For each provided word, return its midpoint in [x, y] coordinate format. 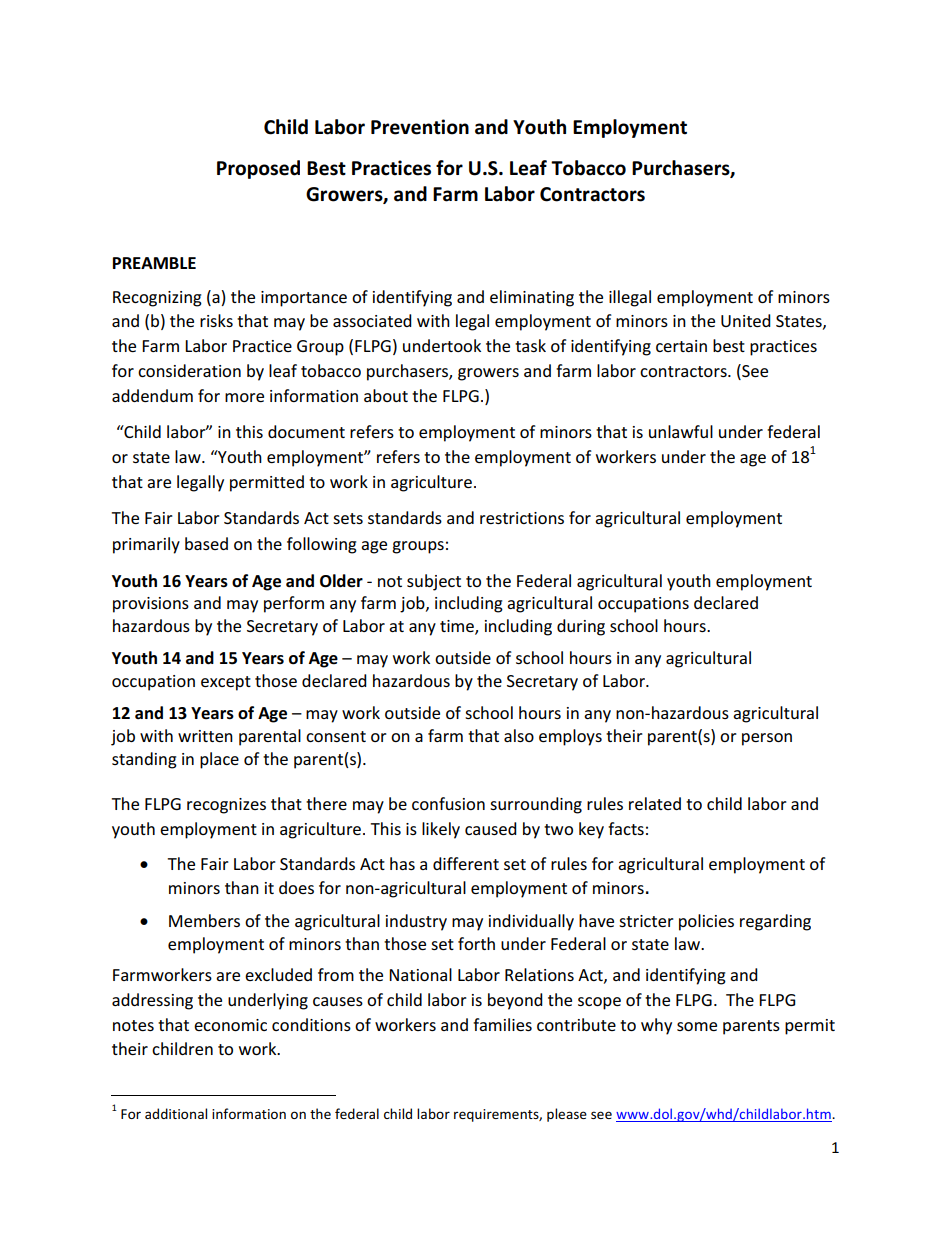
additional [176, 1113]
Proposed [258, 169]
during [581, 627]
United [746, 320]
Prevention [420, 127]
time [458, 627]
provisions [151, 605]
